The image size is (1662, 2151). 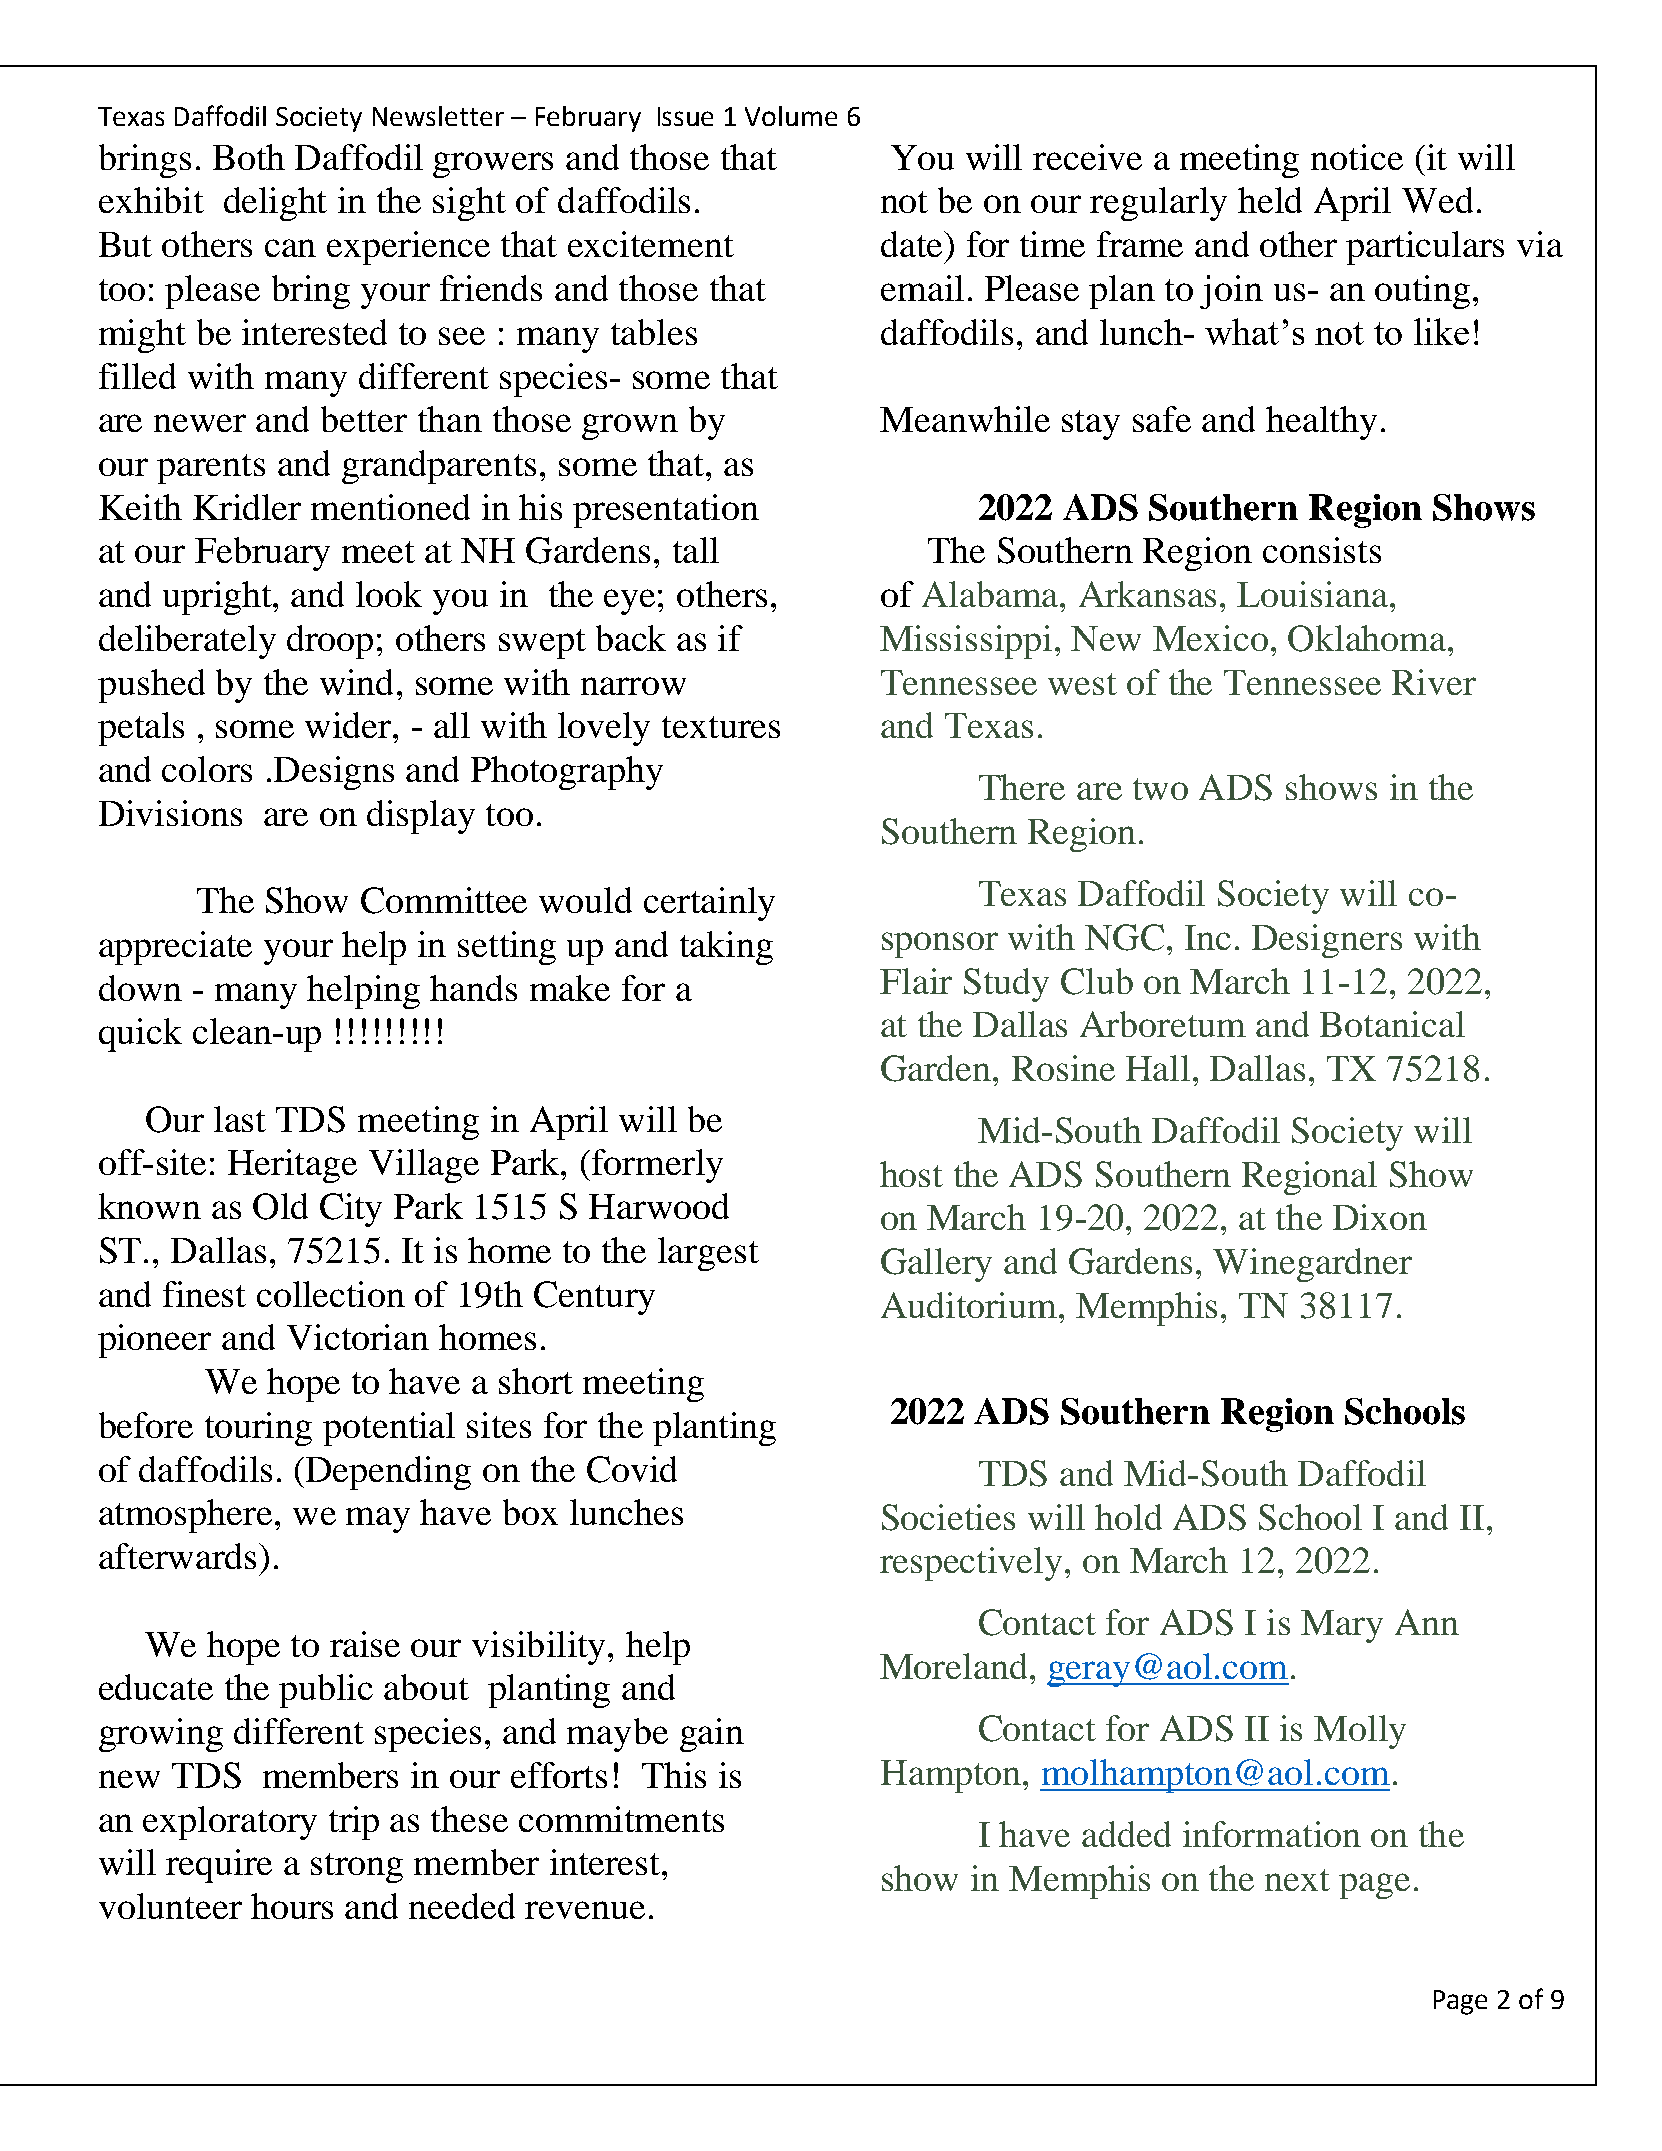 I want to click on Volume, so click(x=791, y=116).
